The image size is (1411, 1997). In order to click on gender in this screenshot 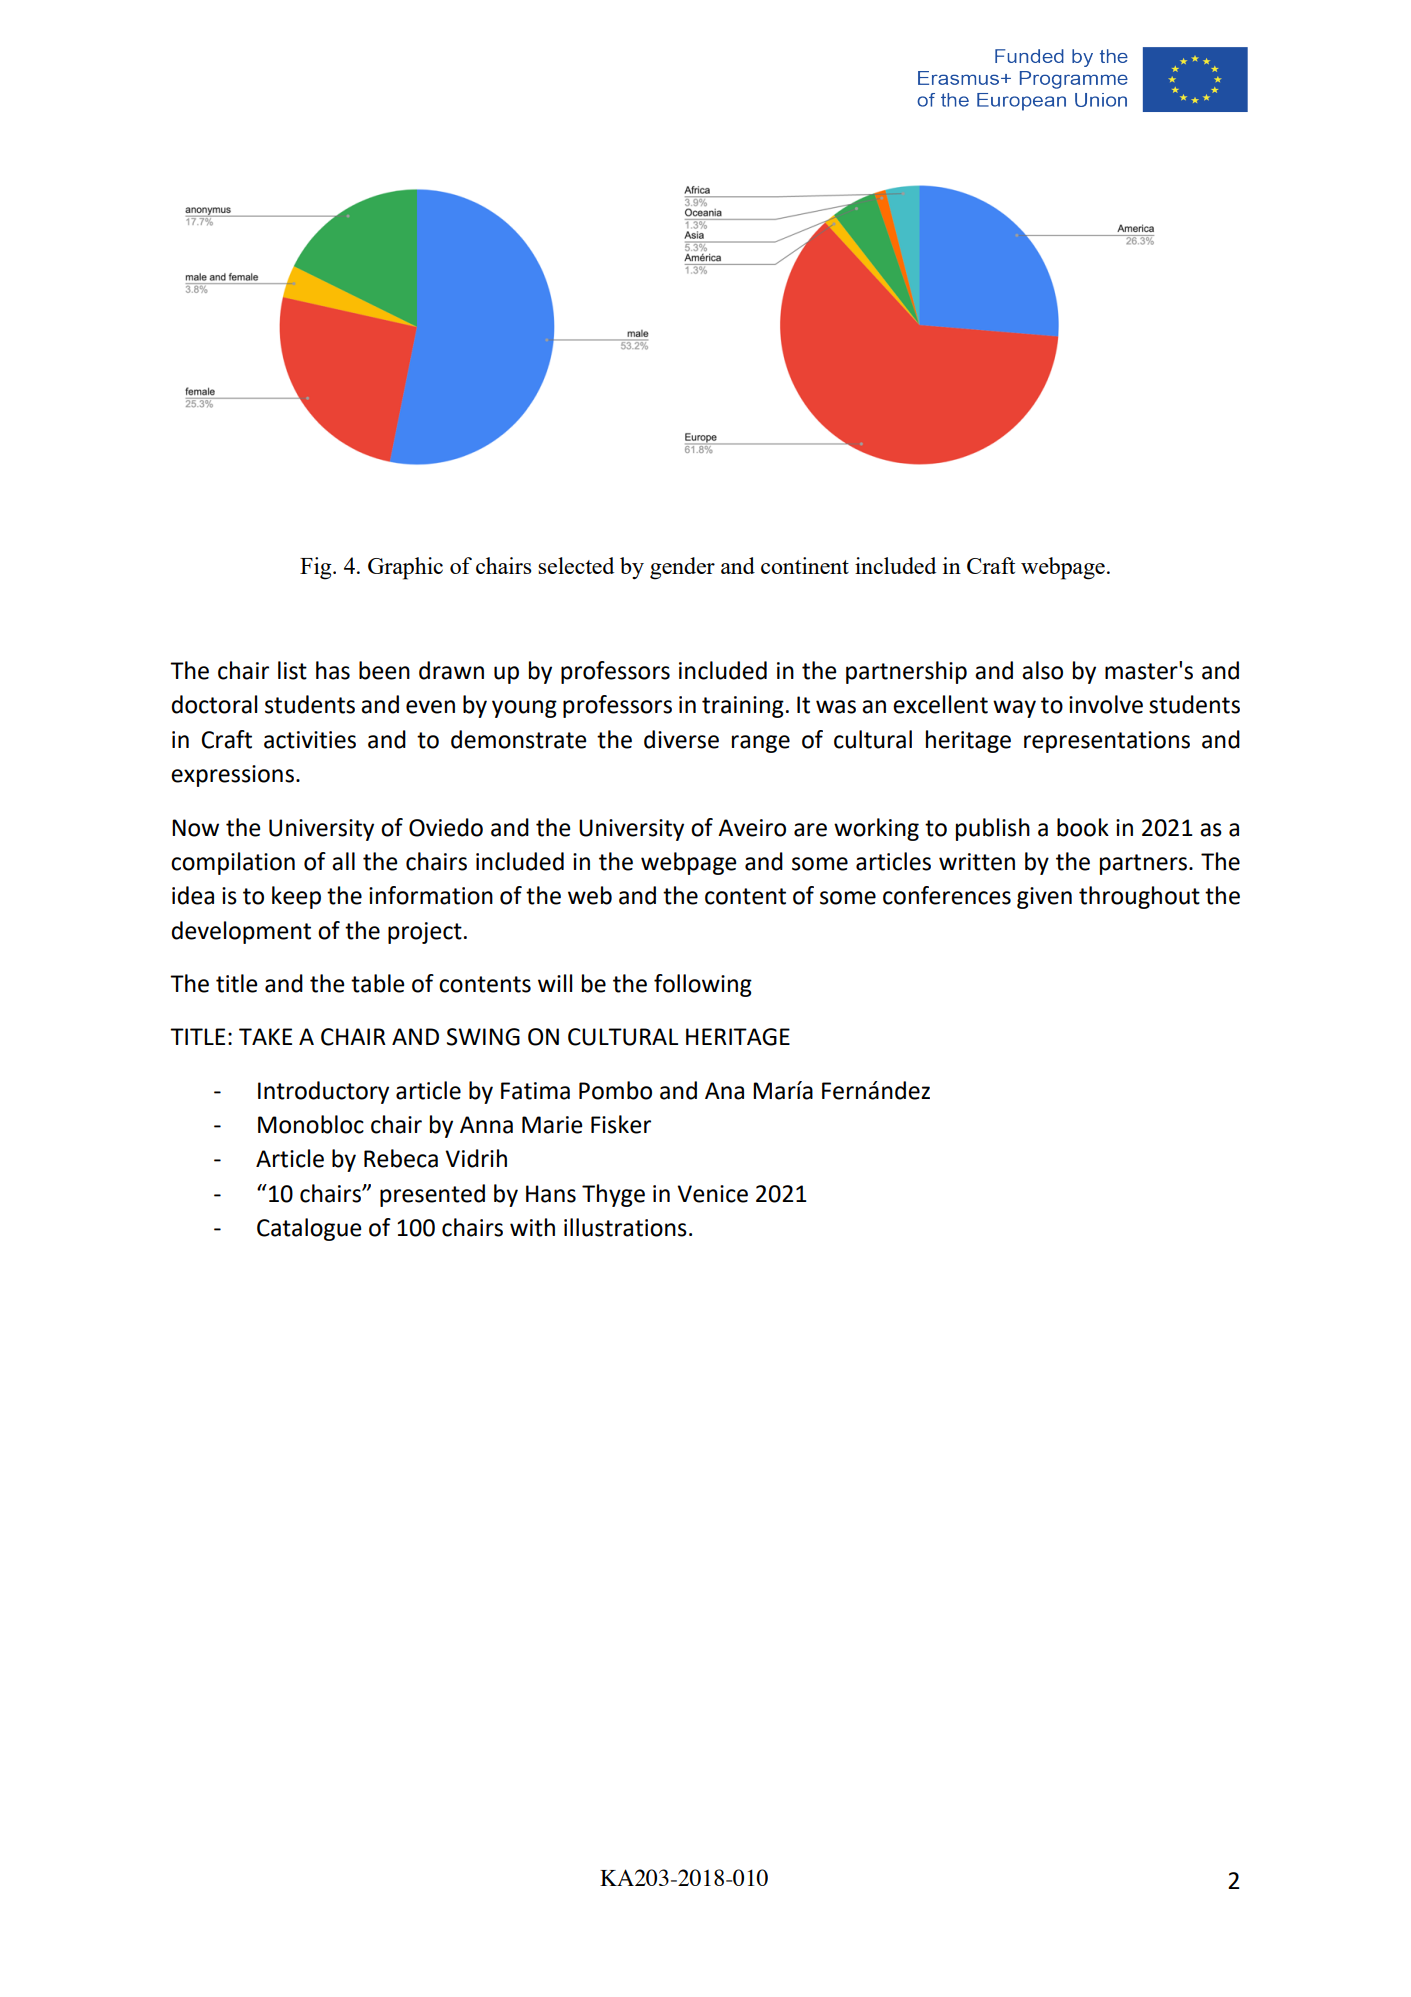, I will do `click(682, 568)`.
